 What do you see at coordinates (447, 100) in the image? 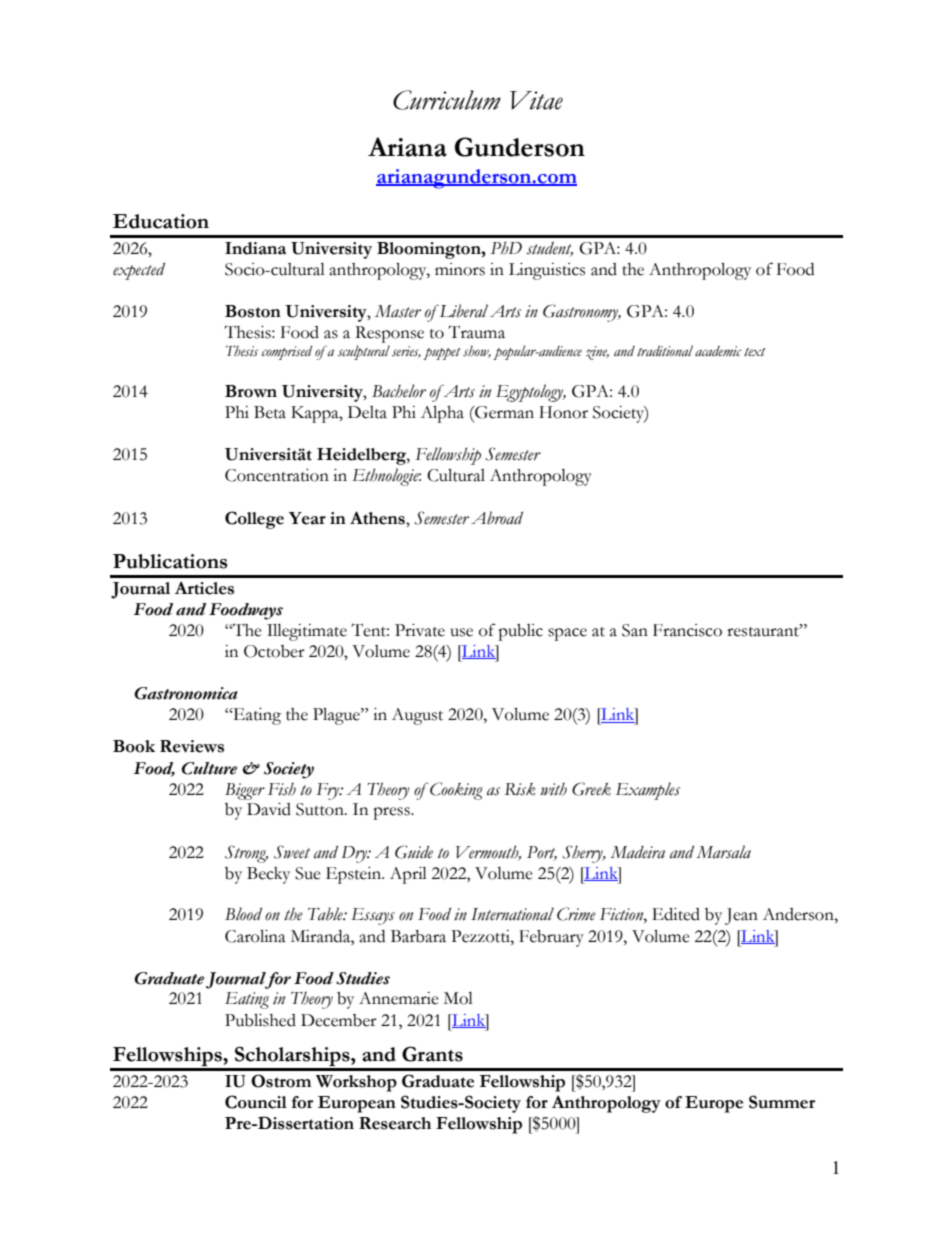
I see `Curriculum` at bounding box center [447, 100].
